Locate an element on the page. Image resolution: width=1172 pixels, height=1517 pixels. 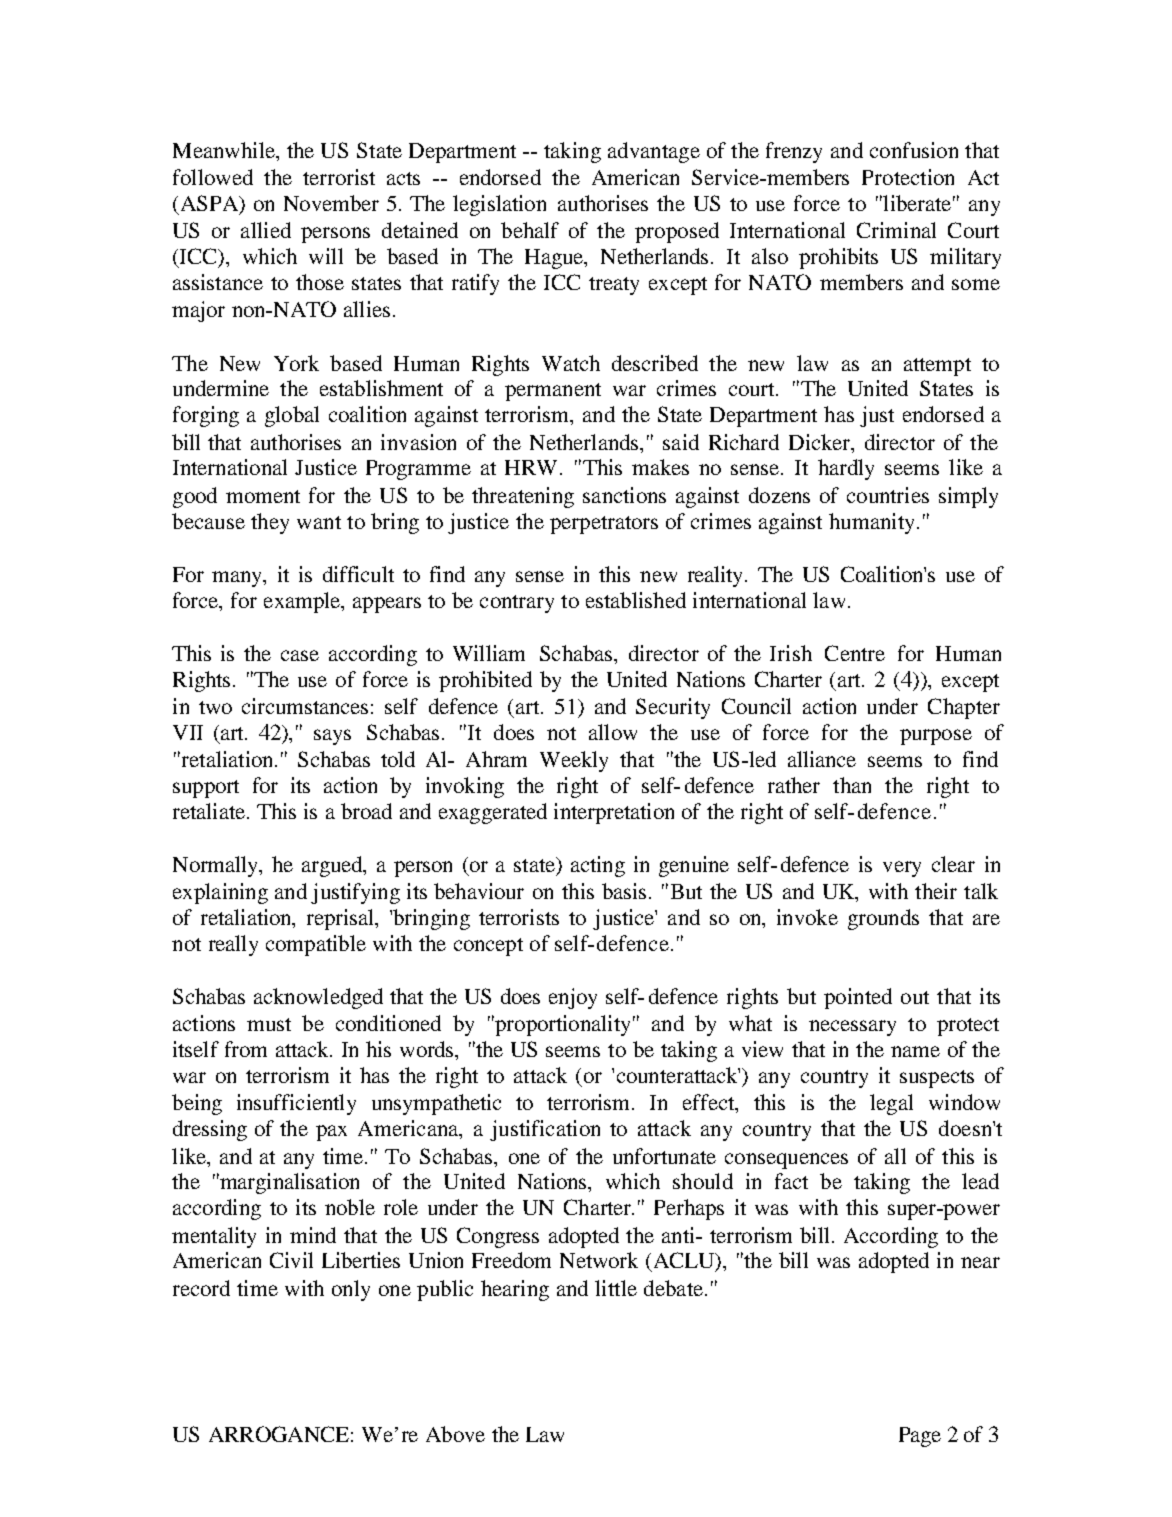
hardly is located at coordinates (846, 469).
